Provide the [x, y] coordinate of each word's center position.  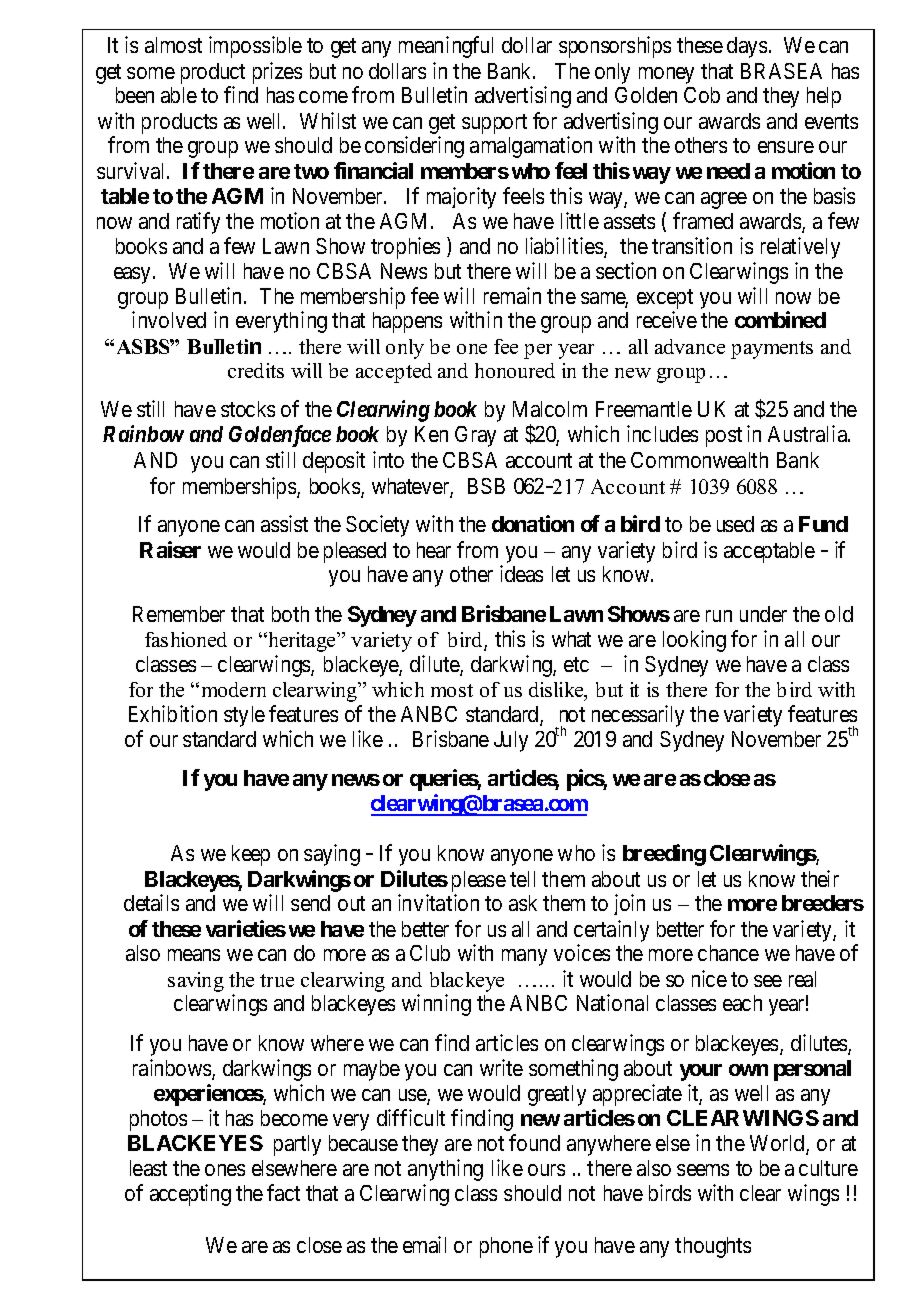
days [747, 47]
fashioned [186, 639]
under [763, 614]
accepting [190, 1195]
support [494, 124]
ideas [521, 573]
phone [506, 1247]
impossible [255, 47]
